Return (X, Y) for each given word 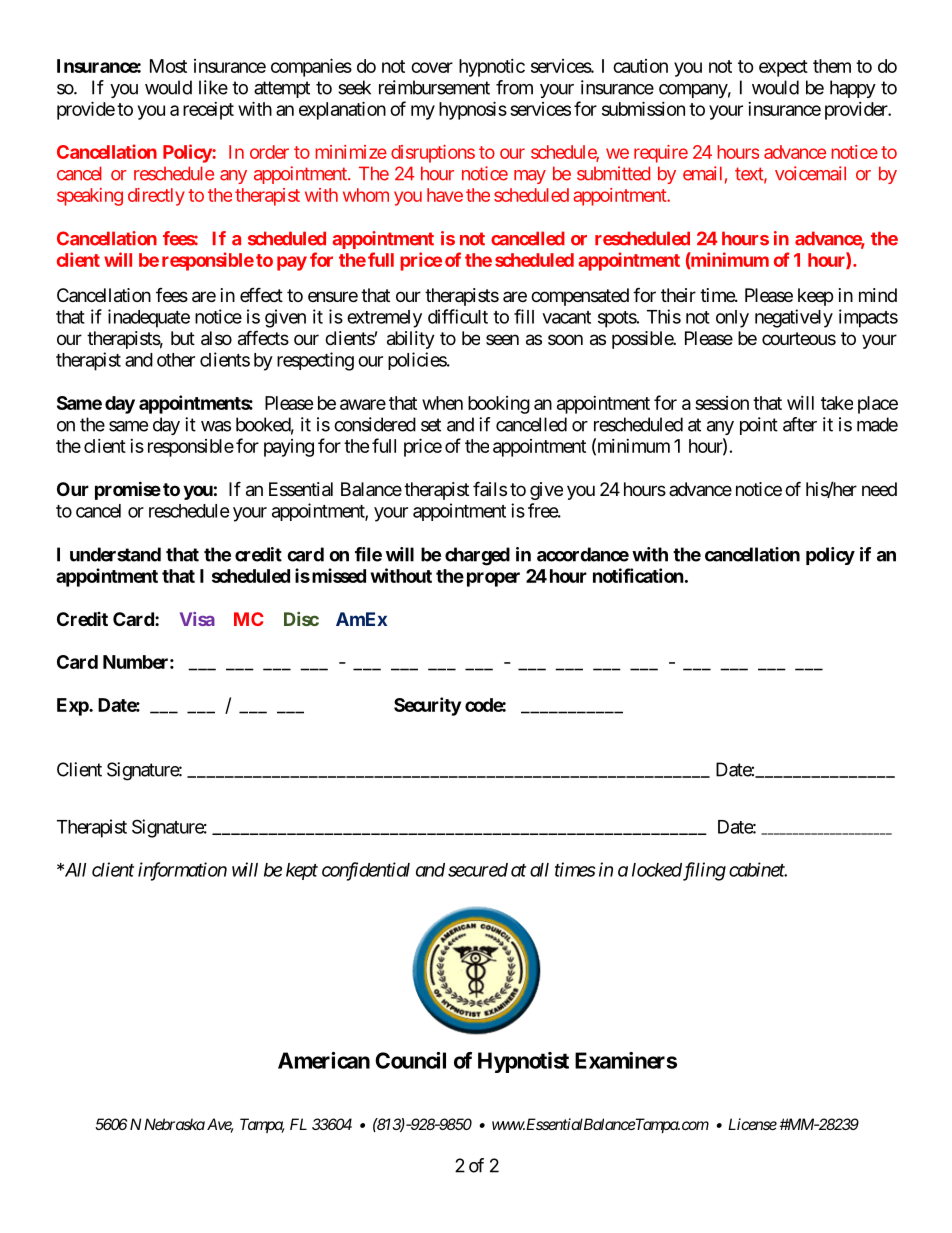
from (514, 87)
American (324, 1060)
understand (115, 554)
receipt (208, 111)
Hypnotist (523, 1062)
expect (783, 68)
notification (638, 575)
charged (477, 556)
